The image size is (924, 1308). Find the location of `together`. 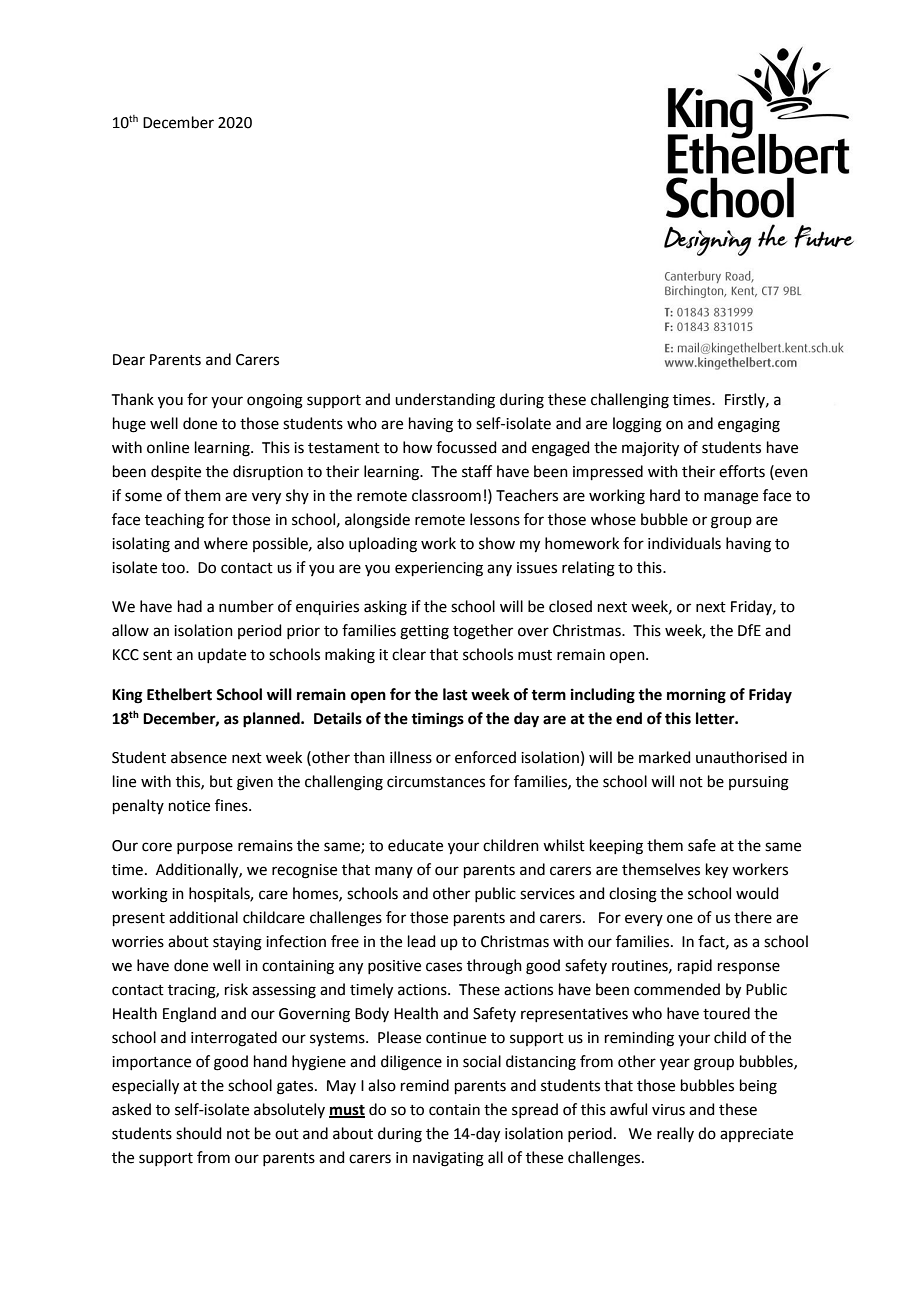

together is located at coordinates (483, 632).
